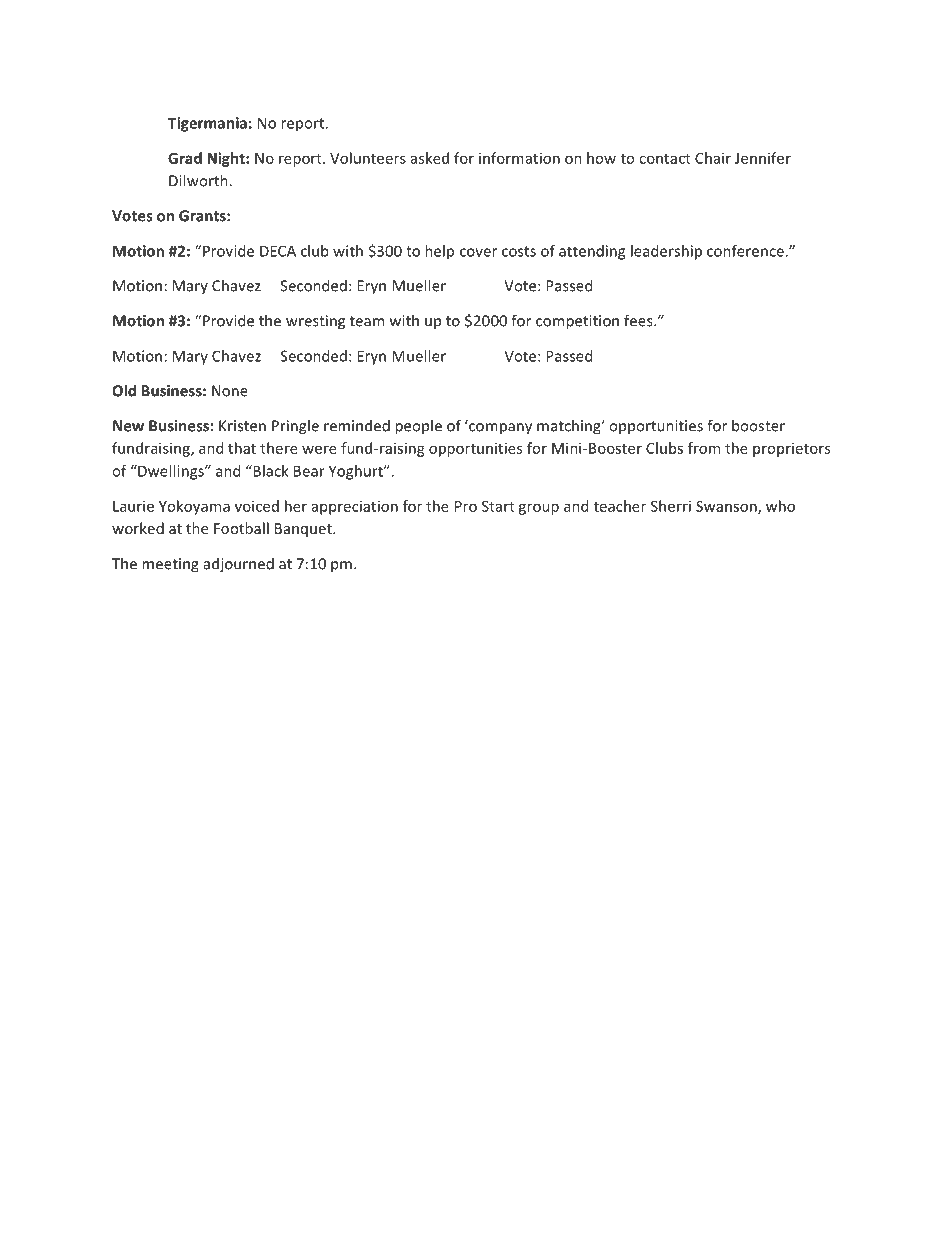 This screenshot has width=952, height=1233. I want to click on Start, so click(498, 506).
